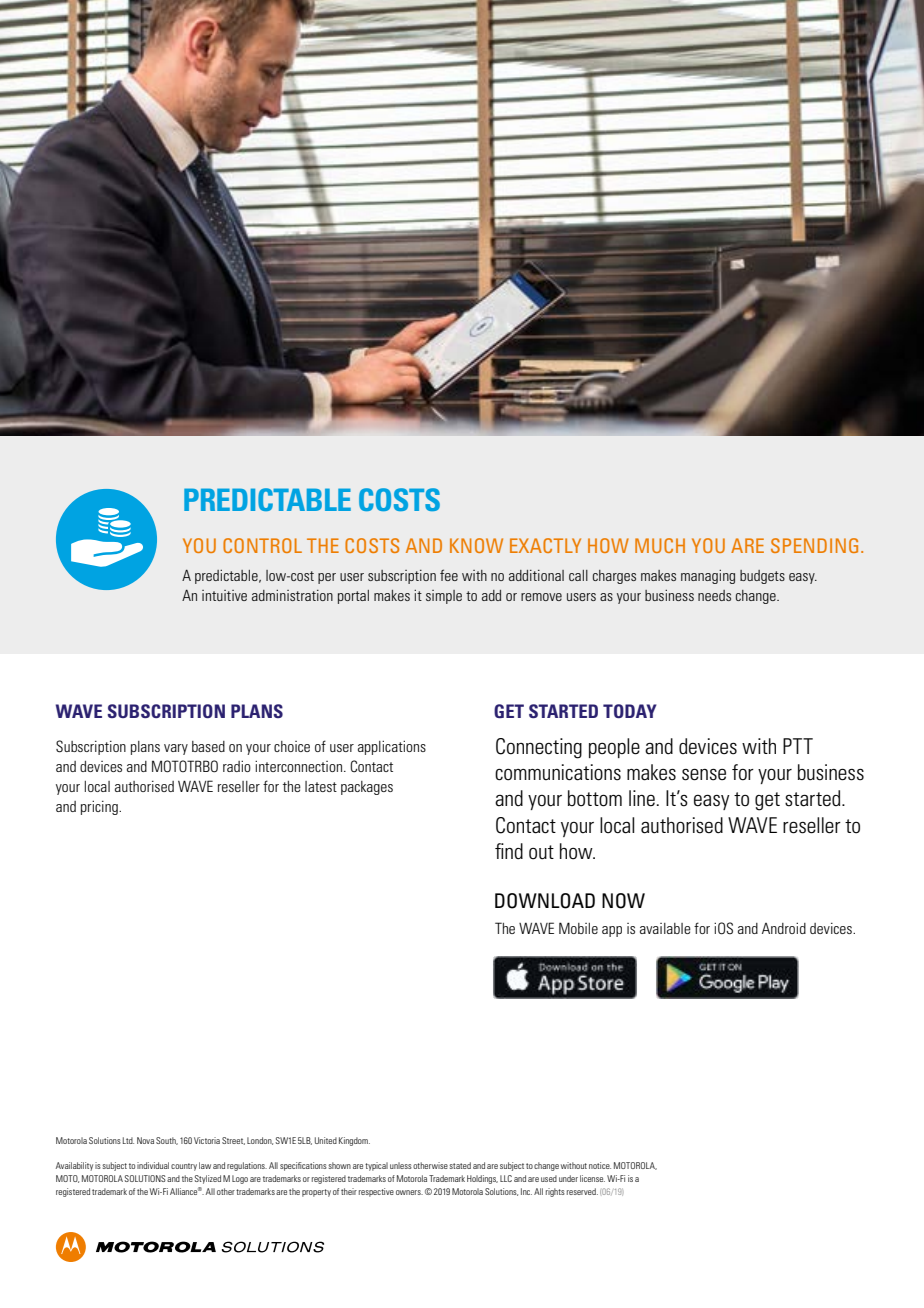 The height and width of the image is (1308, 924). I want to click on applications, so click(392, 747).
